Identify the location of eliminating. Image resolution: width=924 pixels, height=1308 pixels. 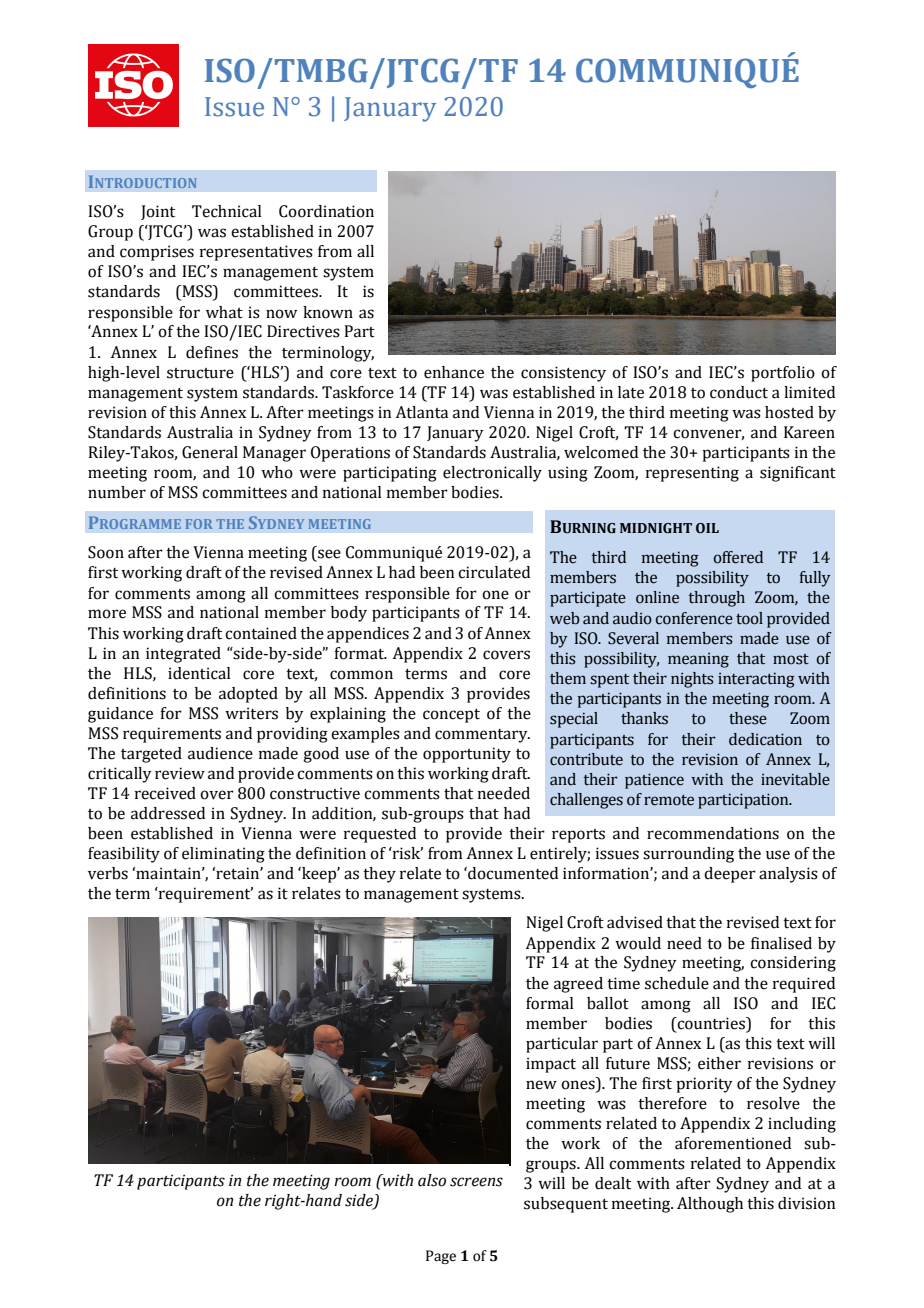
(223, 855).
